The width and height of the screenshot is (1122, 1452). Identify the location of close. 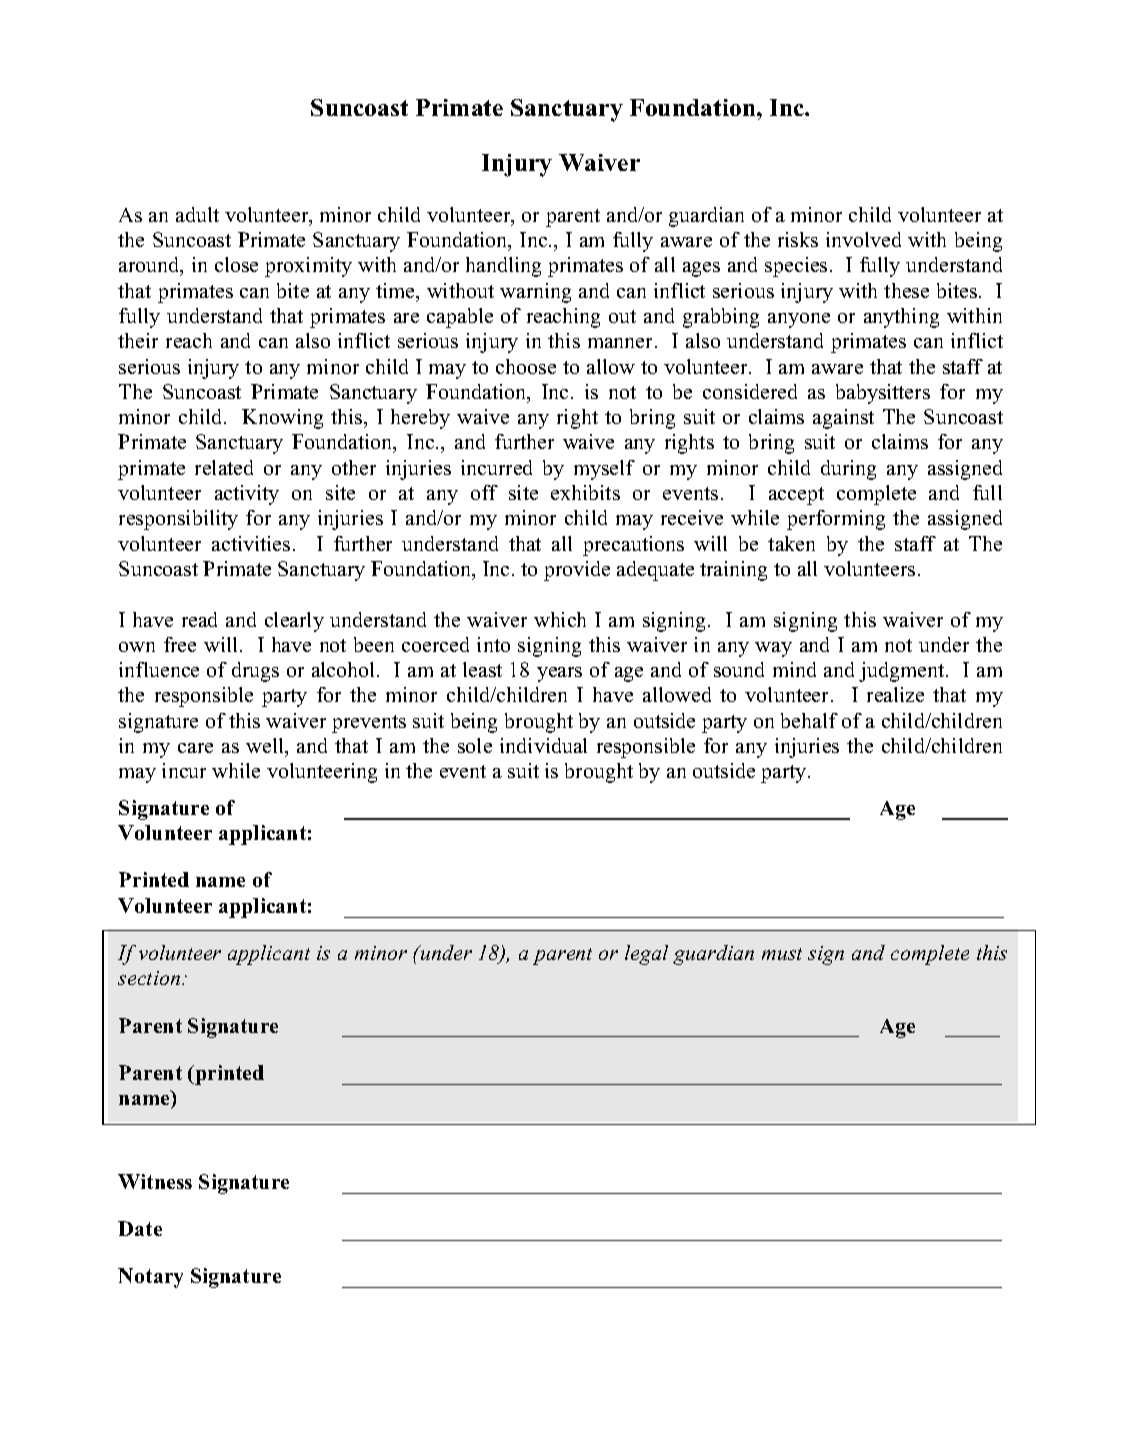
(236, 264).
